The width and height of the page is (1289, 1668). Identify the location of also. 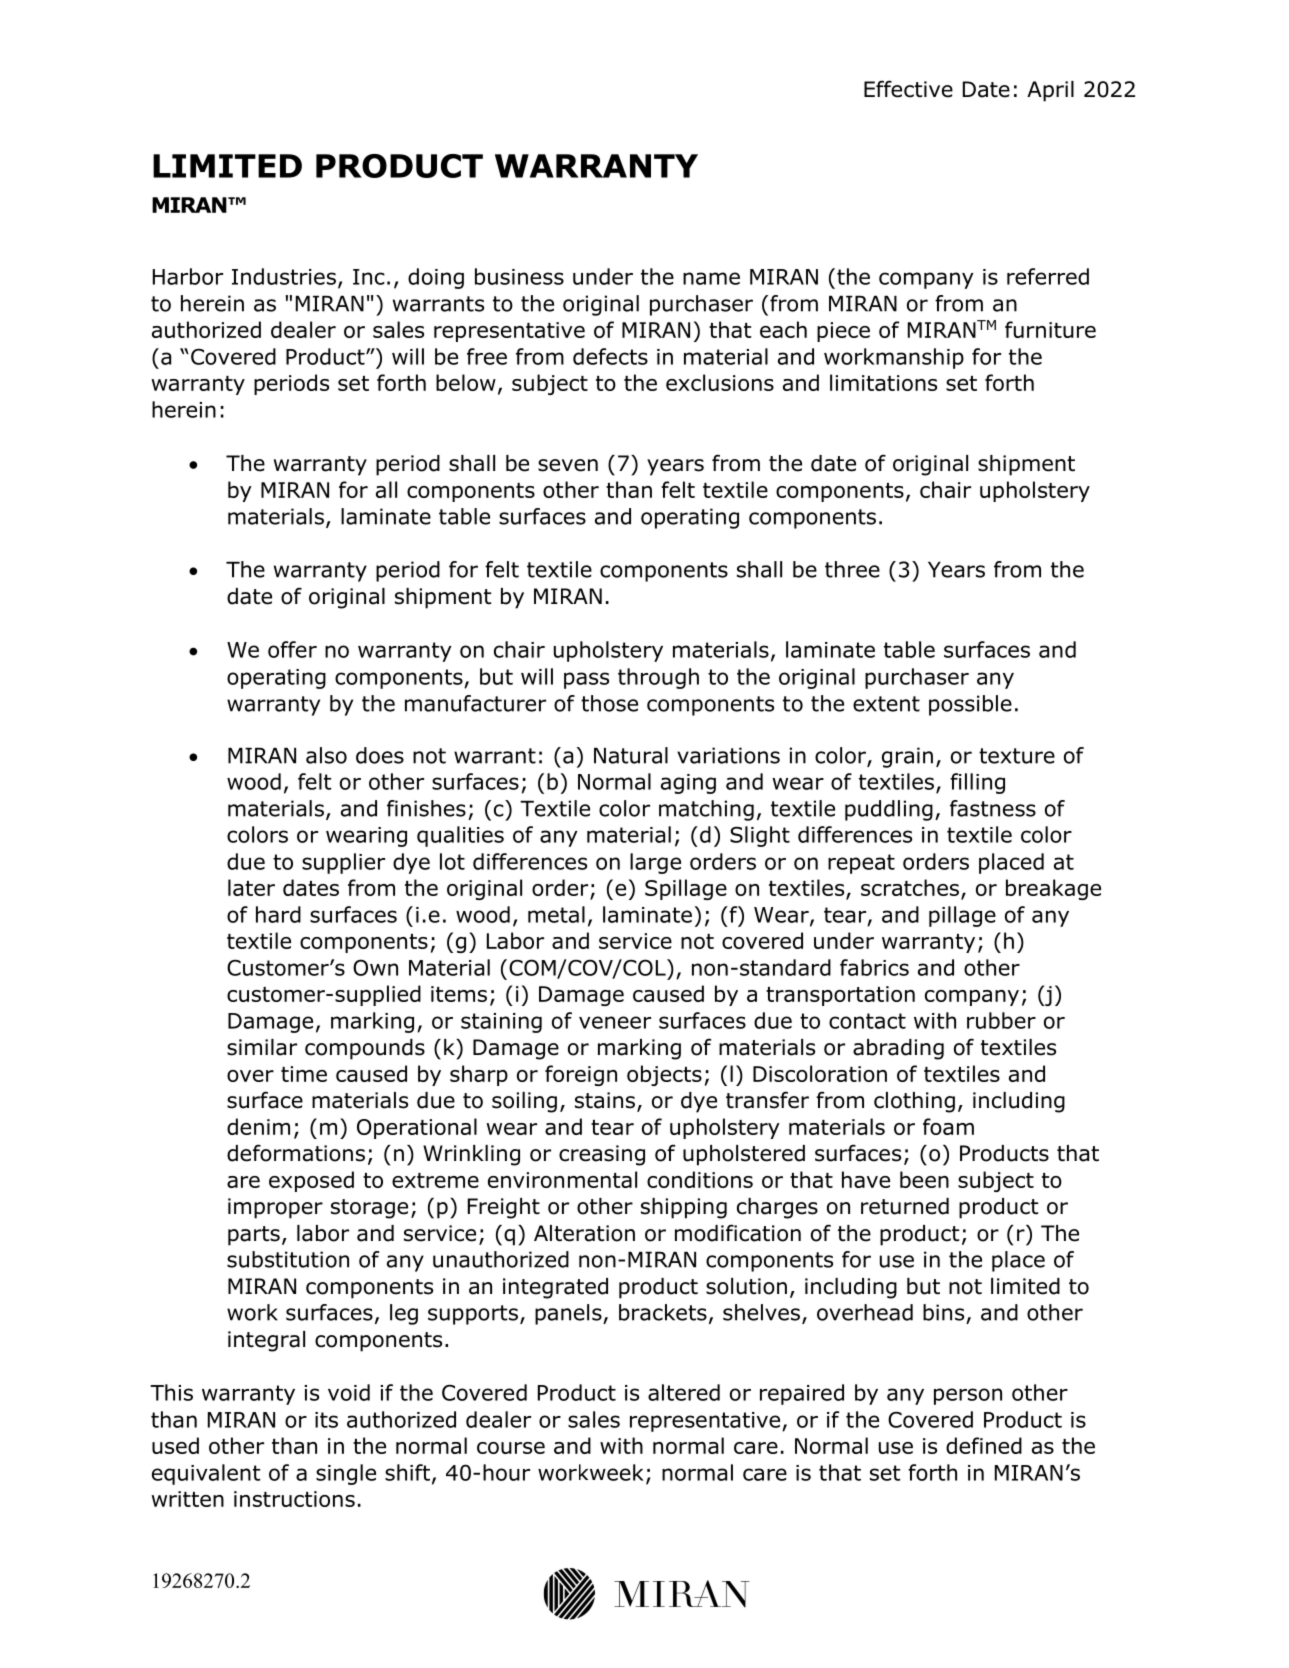
(326, 755).
